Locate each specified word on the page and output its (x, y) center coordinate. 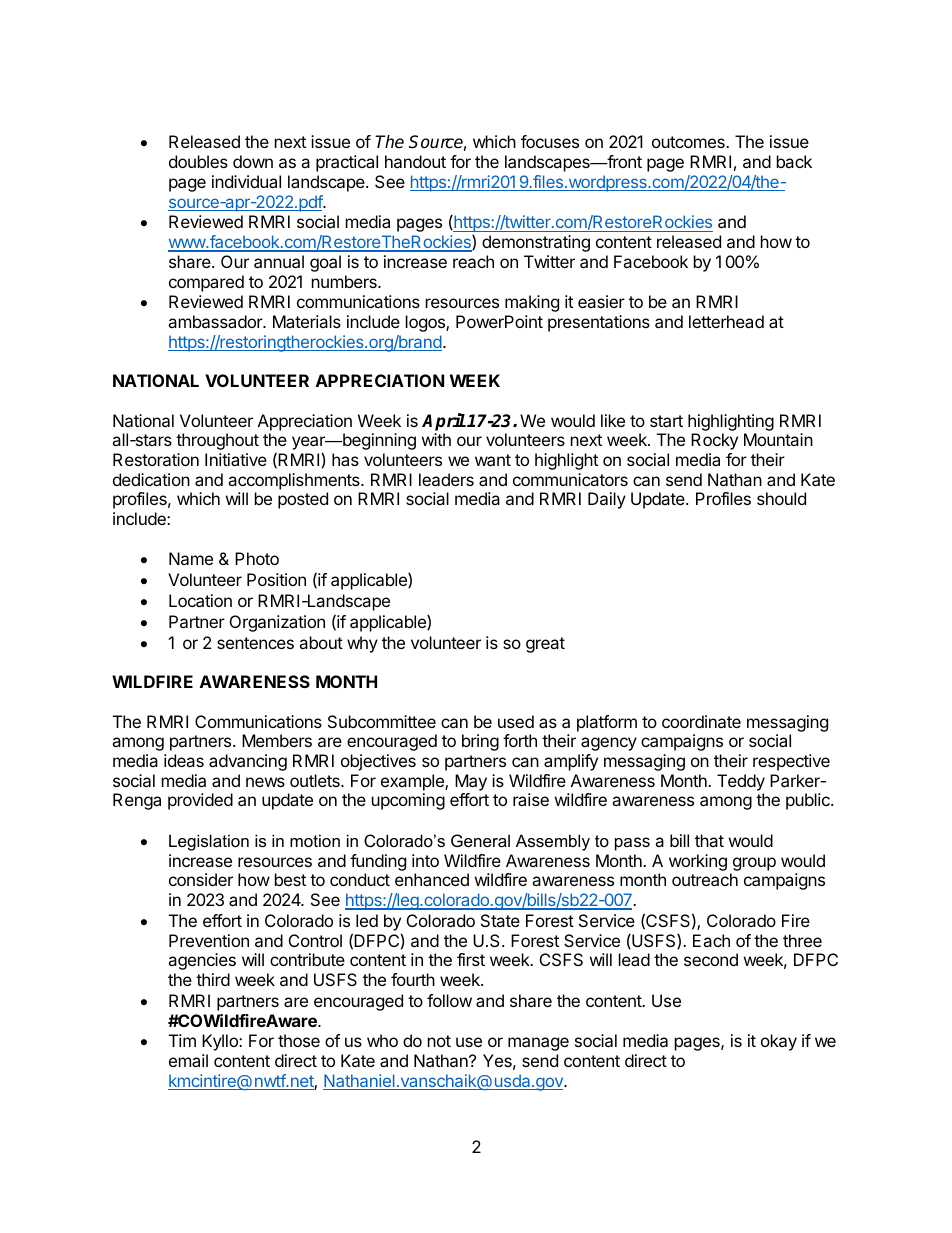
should (781, 498)
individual (246, 181)
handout (415, 161)
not (439, 1041)
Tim (182, 1040)
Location (200, 600)
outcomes (689, 142)
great (545, 645)
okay (779, 1042)
